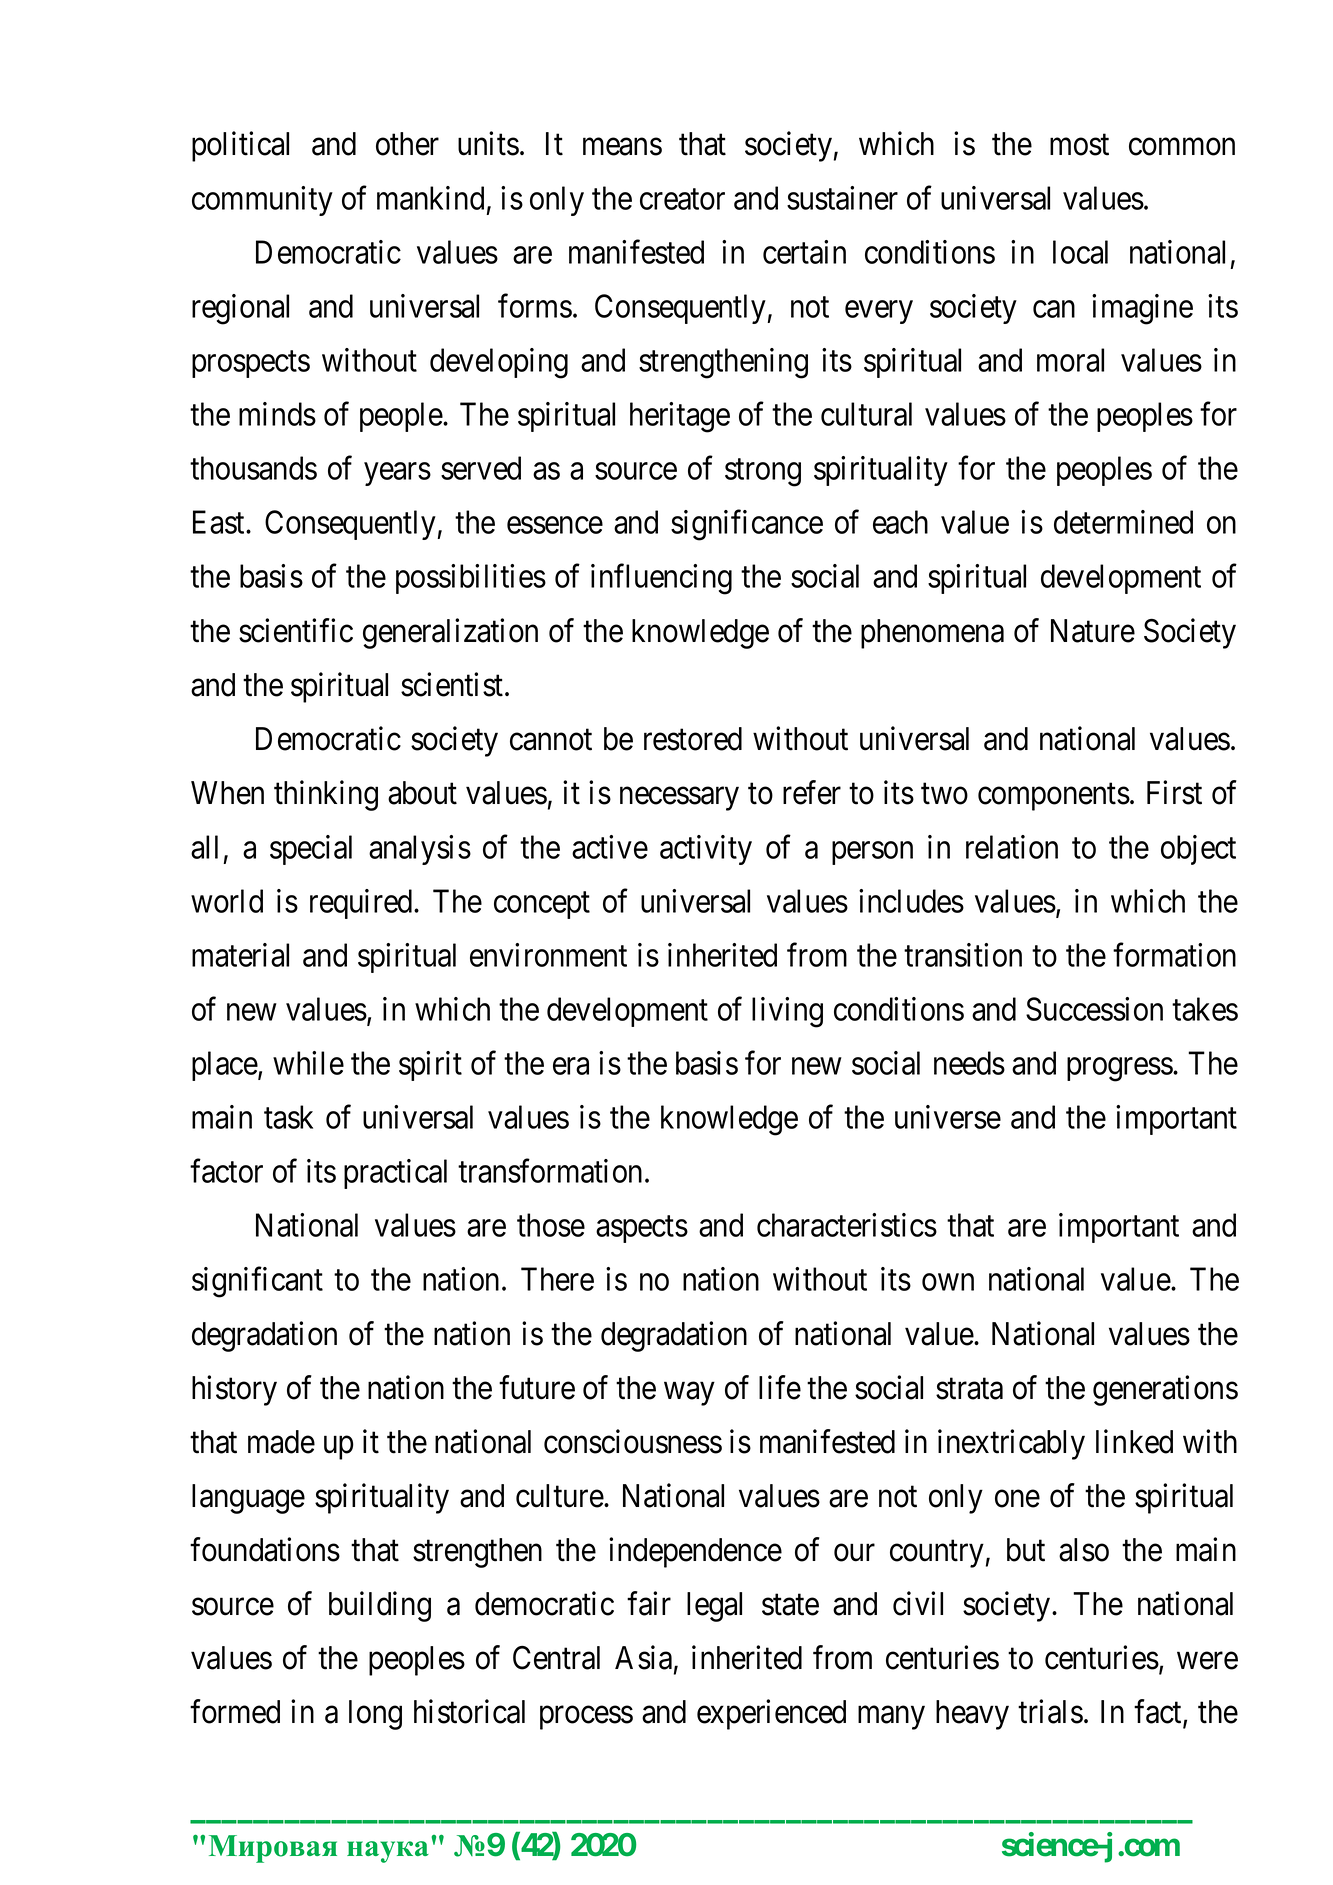 This page has height=1885, width=1333. I want to click on activity, so click(706, 850).
